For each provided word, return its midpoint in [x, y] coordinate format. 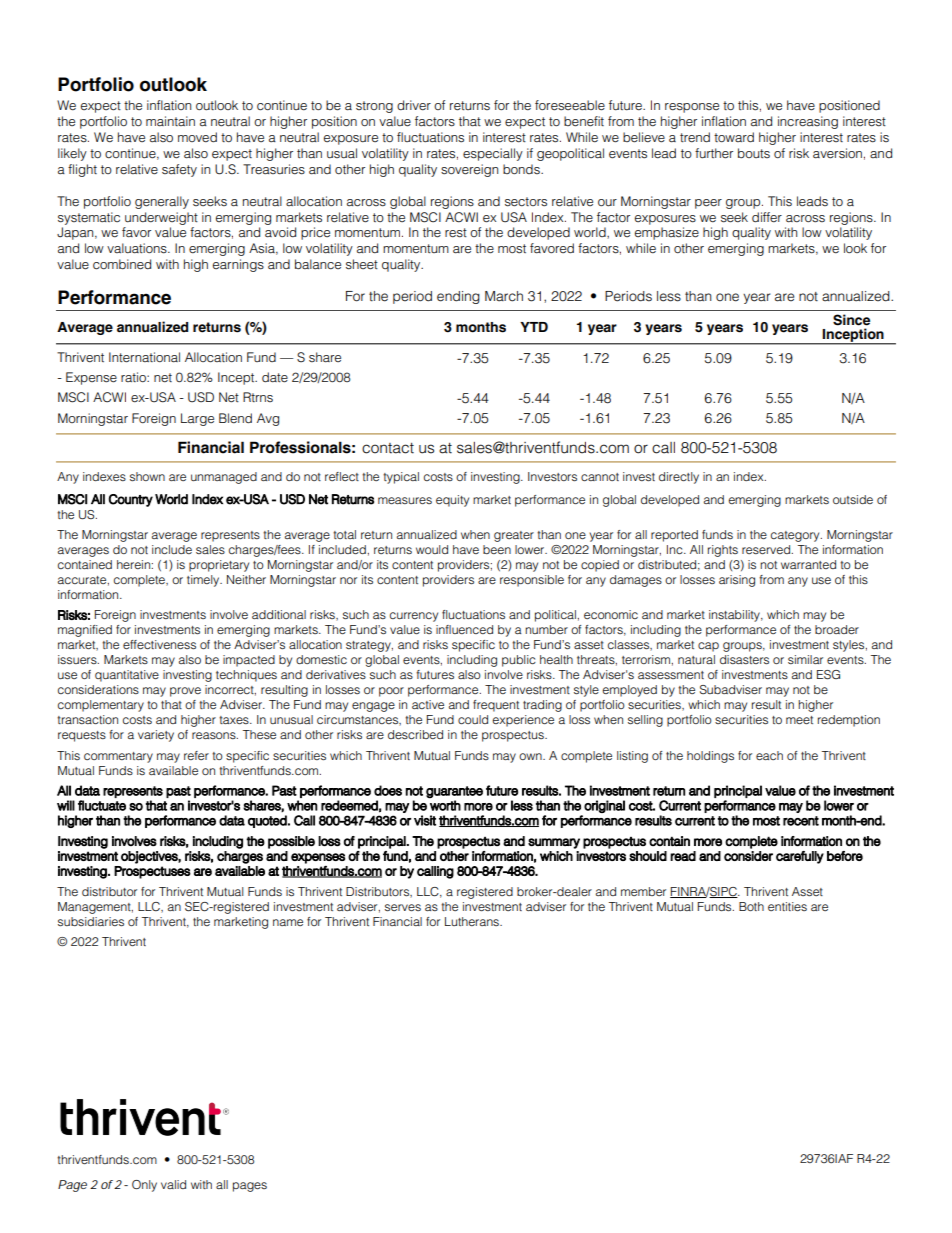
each [769, 755]
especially [493, 154]
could [473, 719]
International [144, 357]
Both [751, 906]
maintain [170, 121]
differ [767, 217]
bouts [754, 153]
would [432, 549]
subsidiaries [91, 921]
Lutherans [473, 921]
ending [458, 297]
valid [173, 1184]
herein [133, 564]
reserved [766, 549]
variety [156, 736]
